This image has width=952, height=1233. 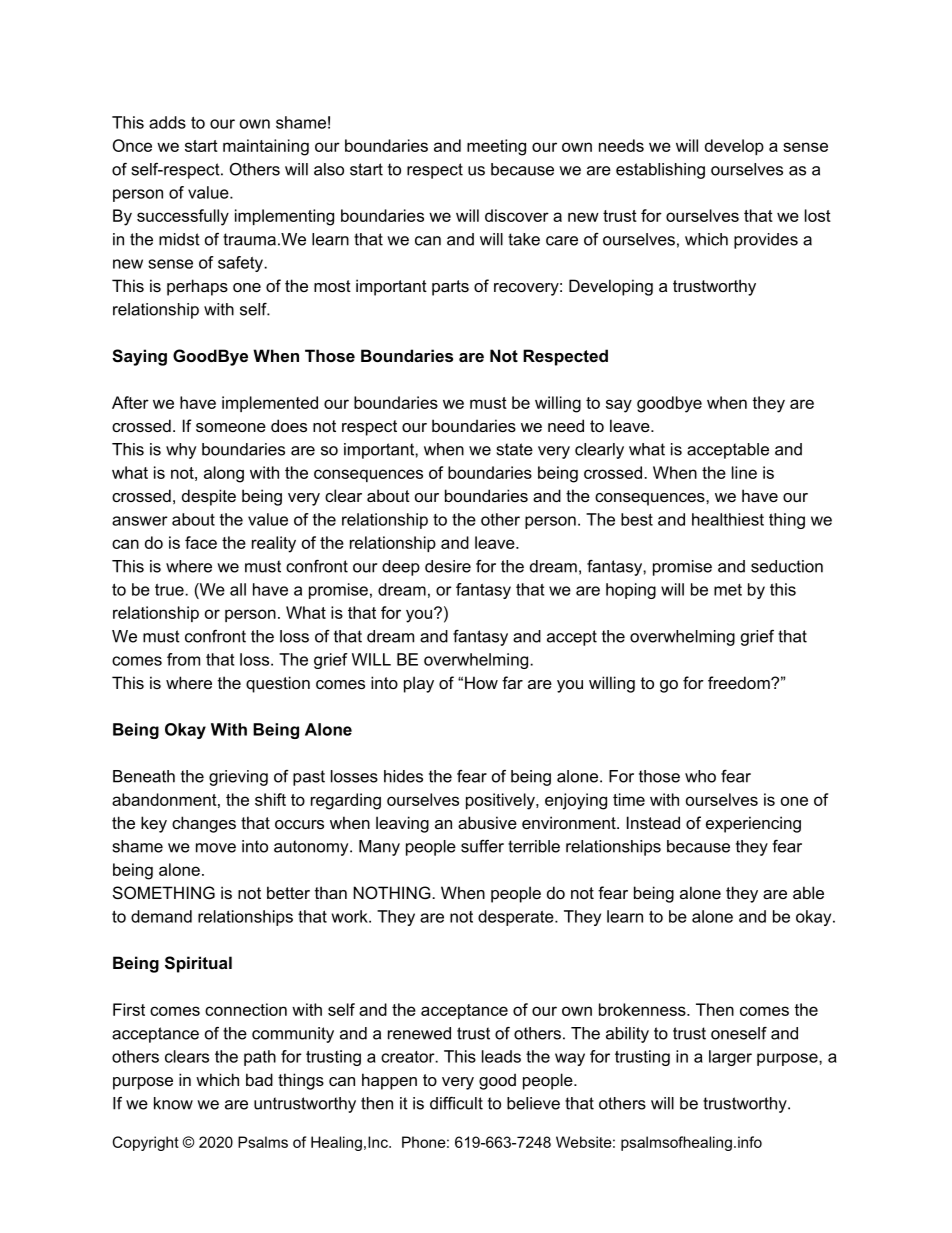 I want to click on someone, so click(x=231, y=427).
